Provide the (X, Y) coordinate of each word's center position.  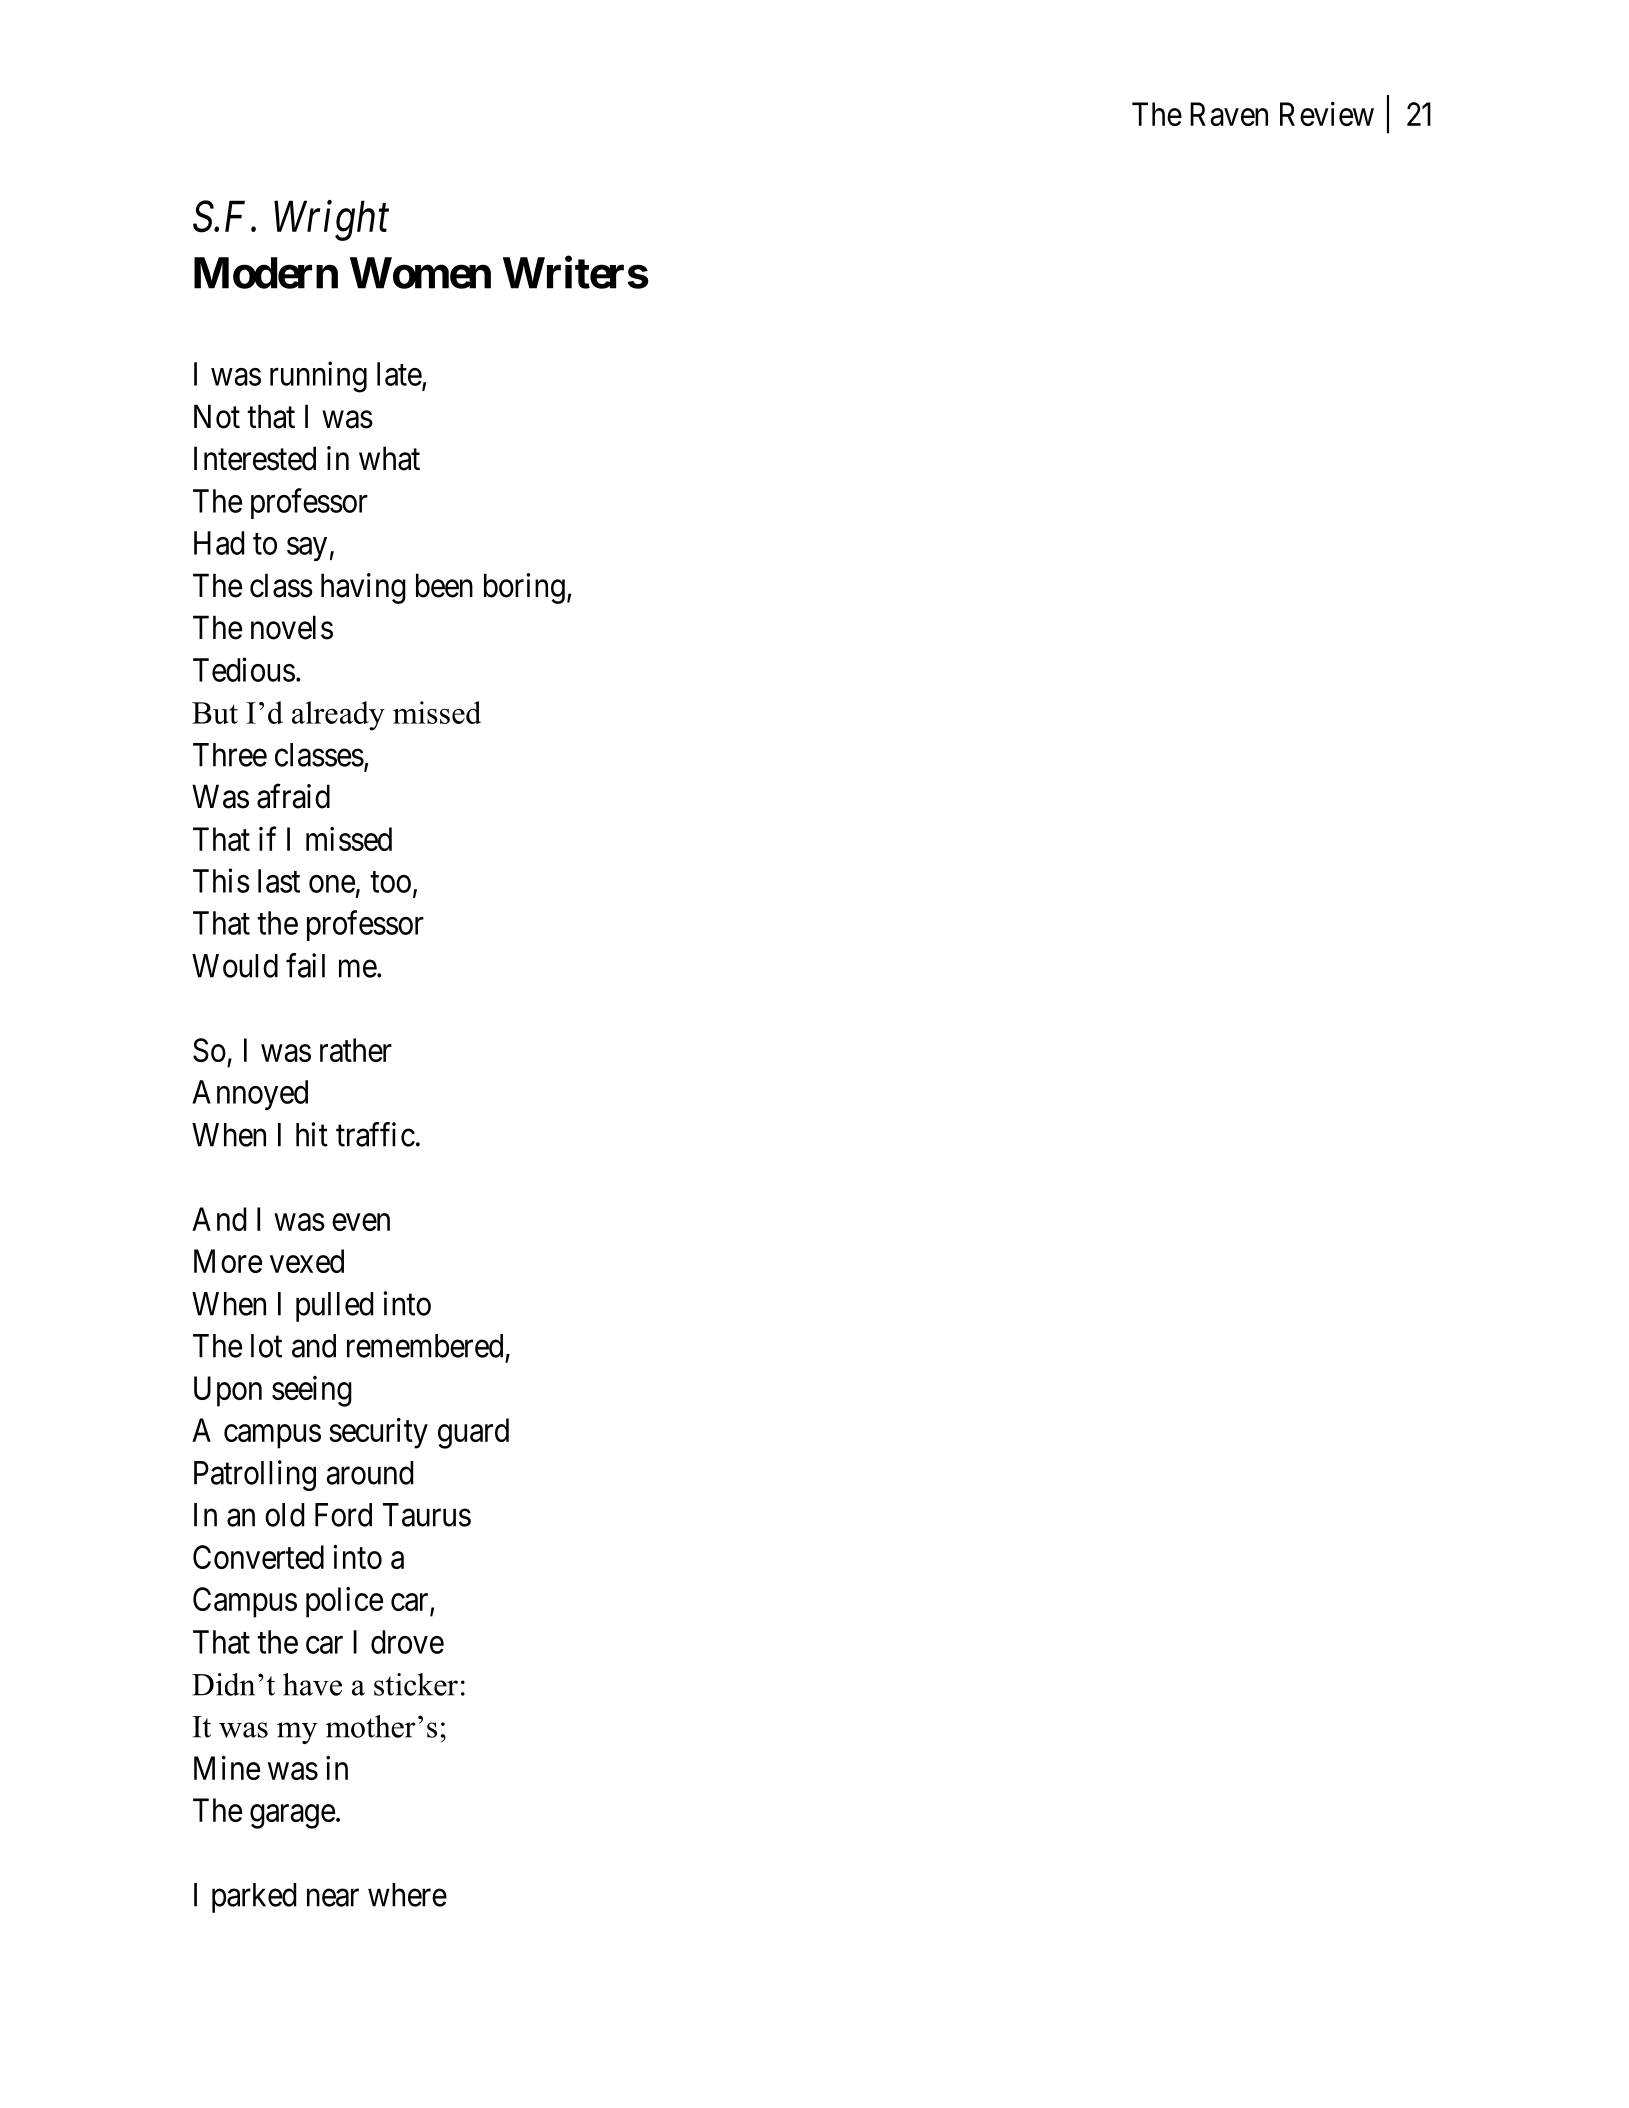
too (390, 882)
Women (420, 273)
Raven (1229, 114)
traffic (375, 1134)
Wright (331, 220)
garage (292, 1817)
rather (356, 1050)
